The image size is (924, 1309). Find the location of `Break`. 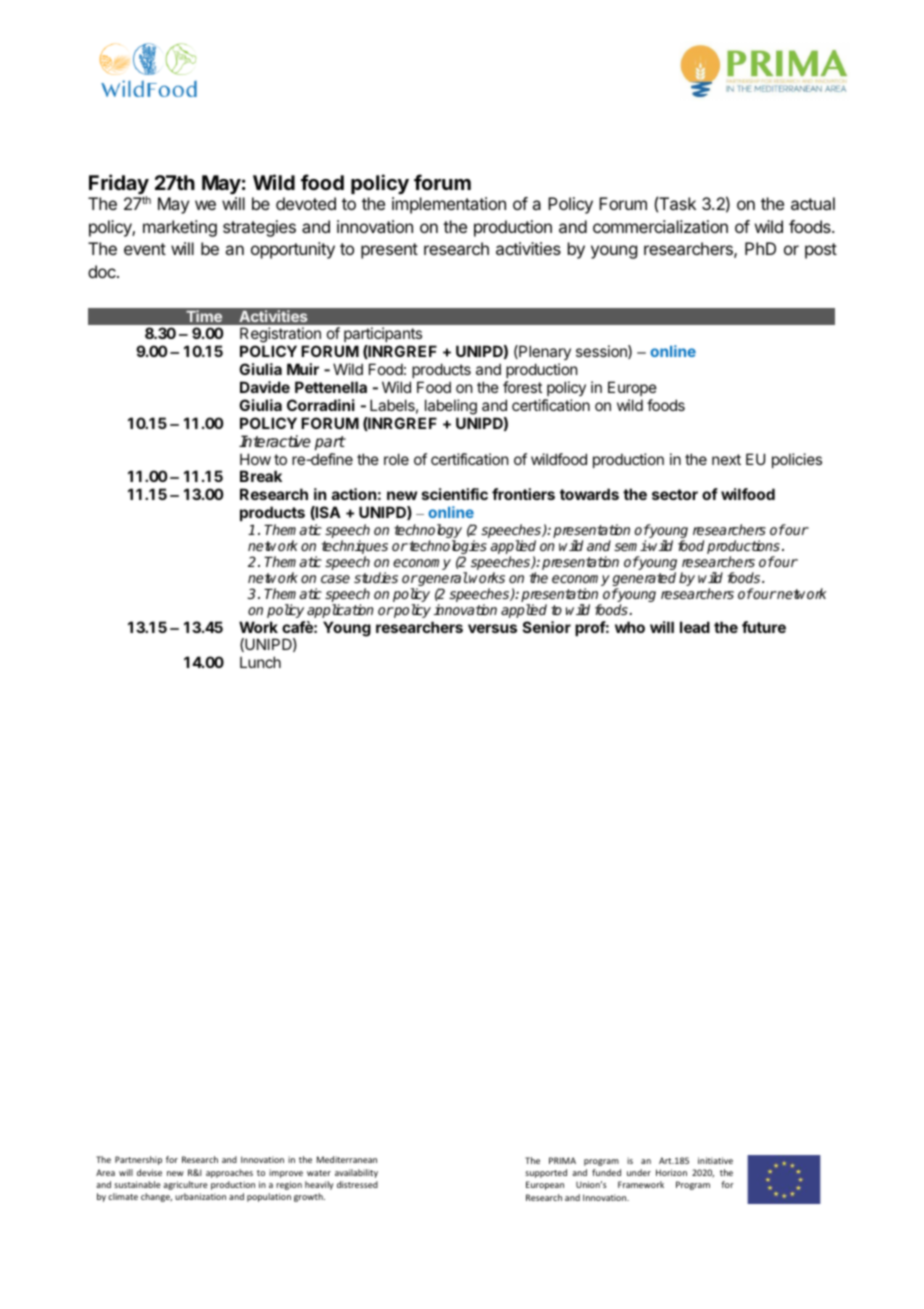

Break is located at coordinates (261, 476).
